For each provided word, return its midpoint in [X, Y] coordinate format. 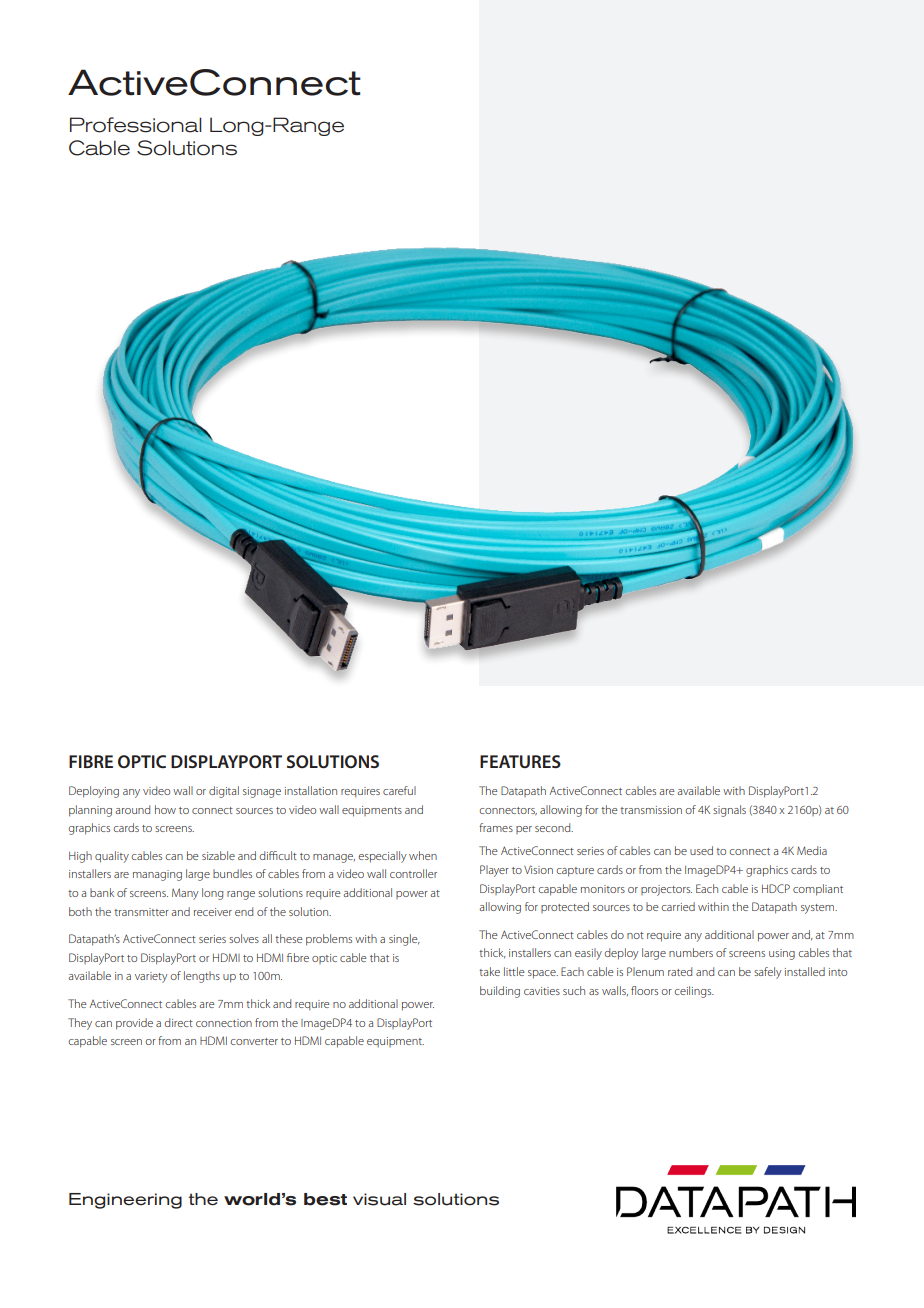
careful [399, 790]
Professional [136, 125]
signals [729, 811]
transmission [651, 810]
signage [262, 792]
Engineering [125, 1201]
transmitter [141, 912]
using [782, 954]
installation [311, 790]
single [404, 940]
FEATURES [520, 761]
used [701, 850]
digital [224, 792]
